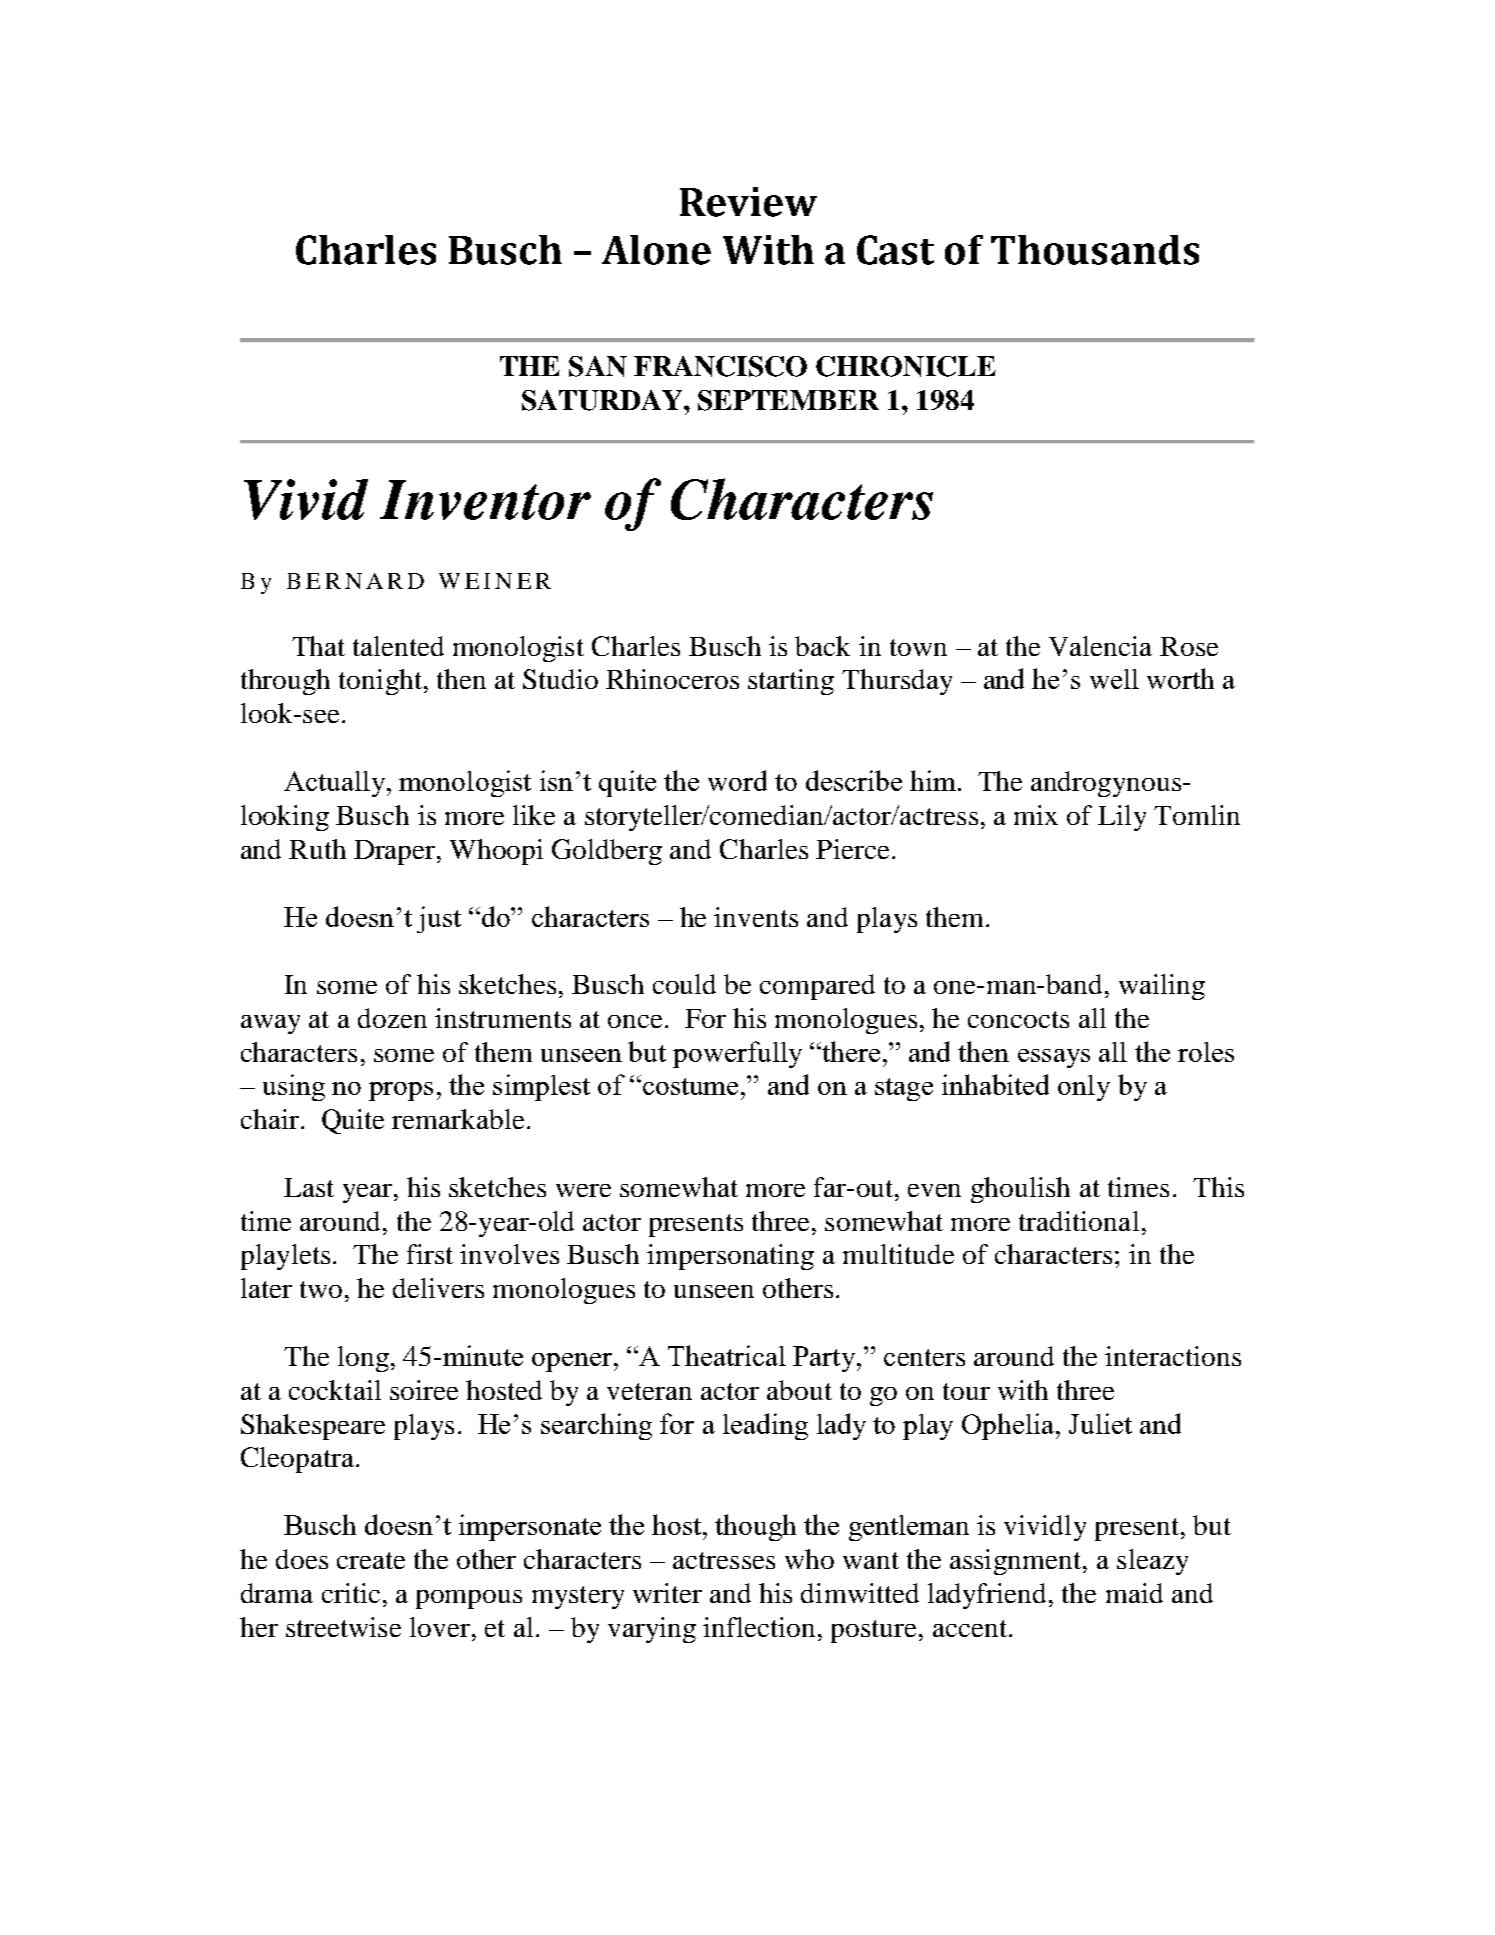  I want to click on invents, so click(756, 917).
